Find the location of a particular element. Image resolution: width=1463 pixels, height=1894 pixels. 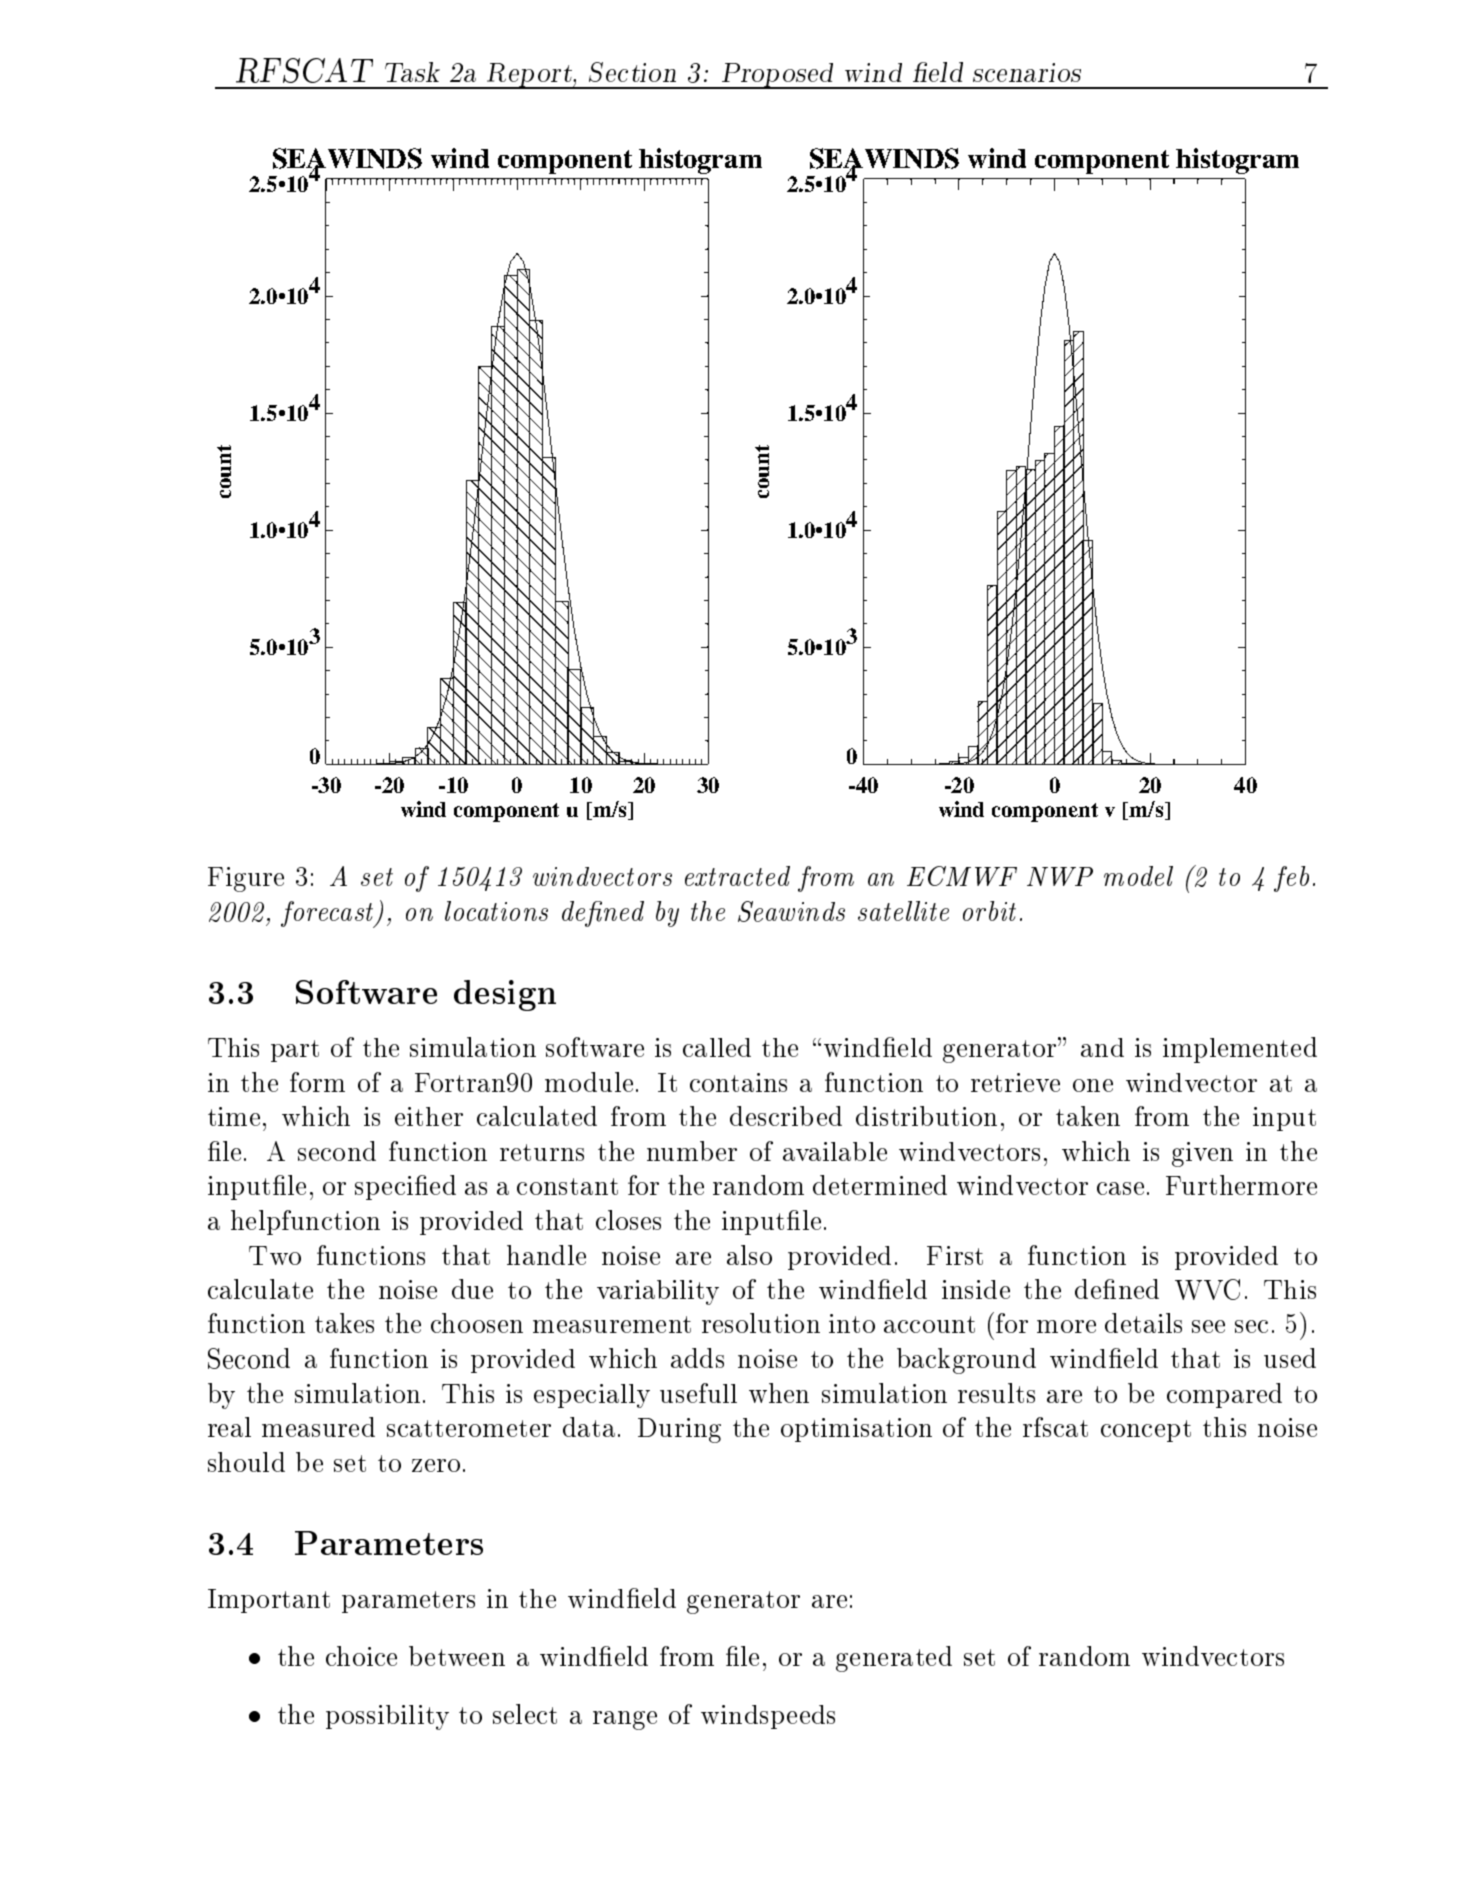

generated is located at coordinates (894, 1659).
